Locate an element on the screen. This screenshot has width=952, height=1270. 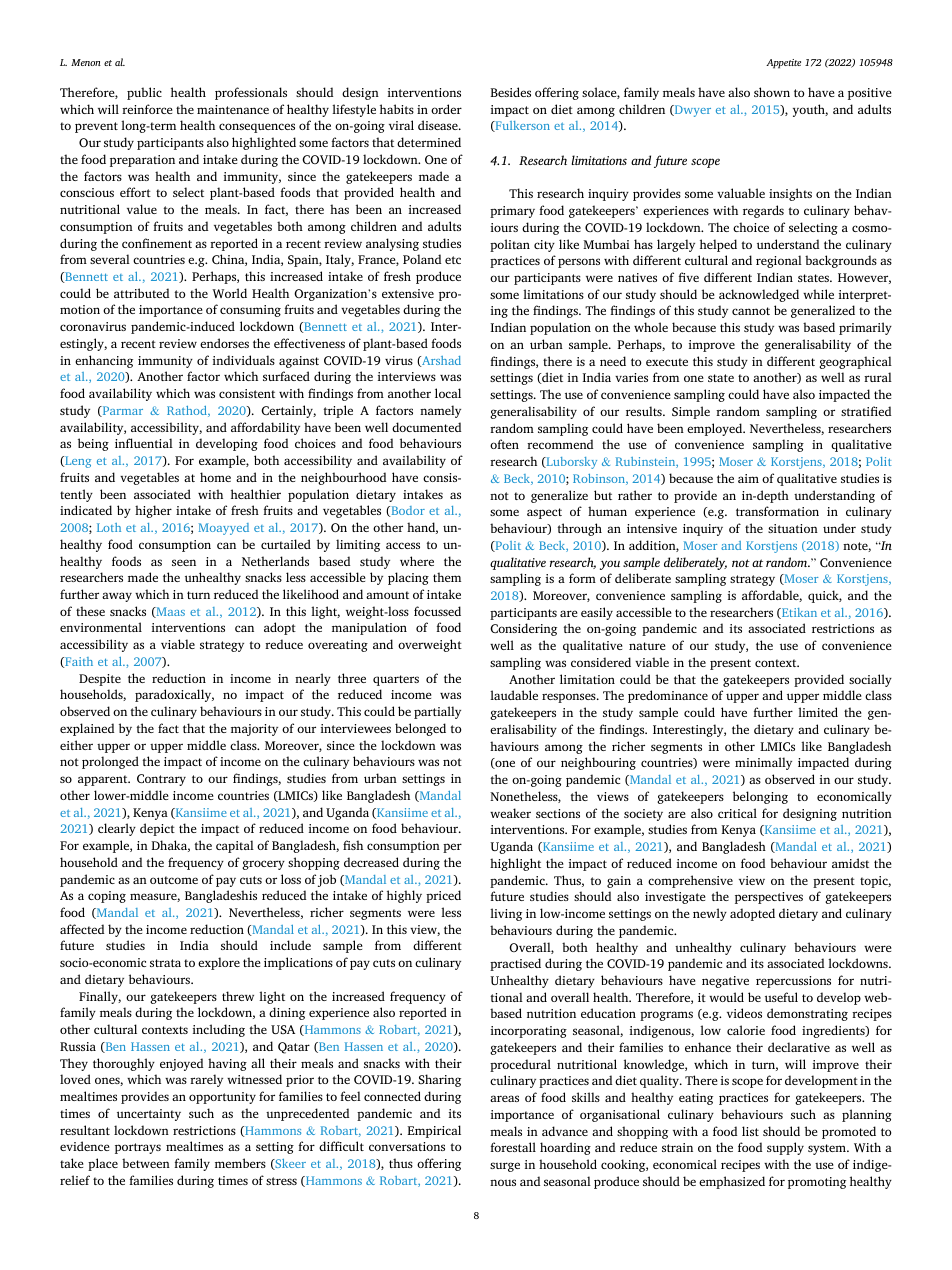
socially is located at coordinates (870, 680).
